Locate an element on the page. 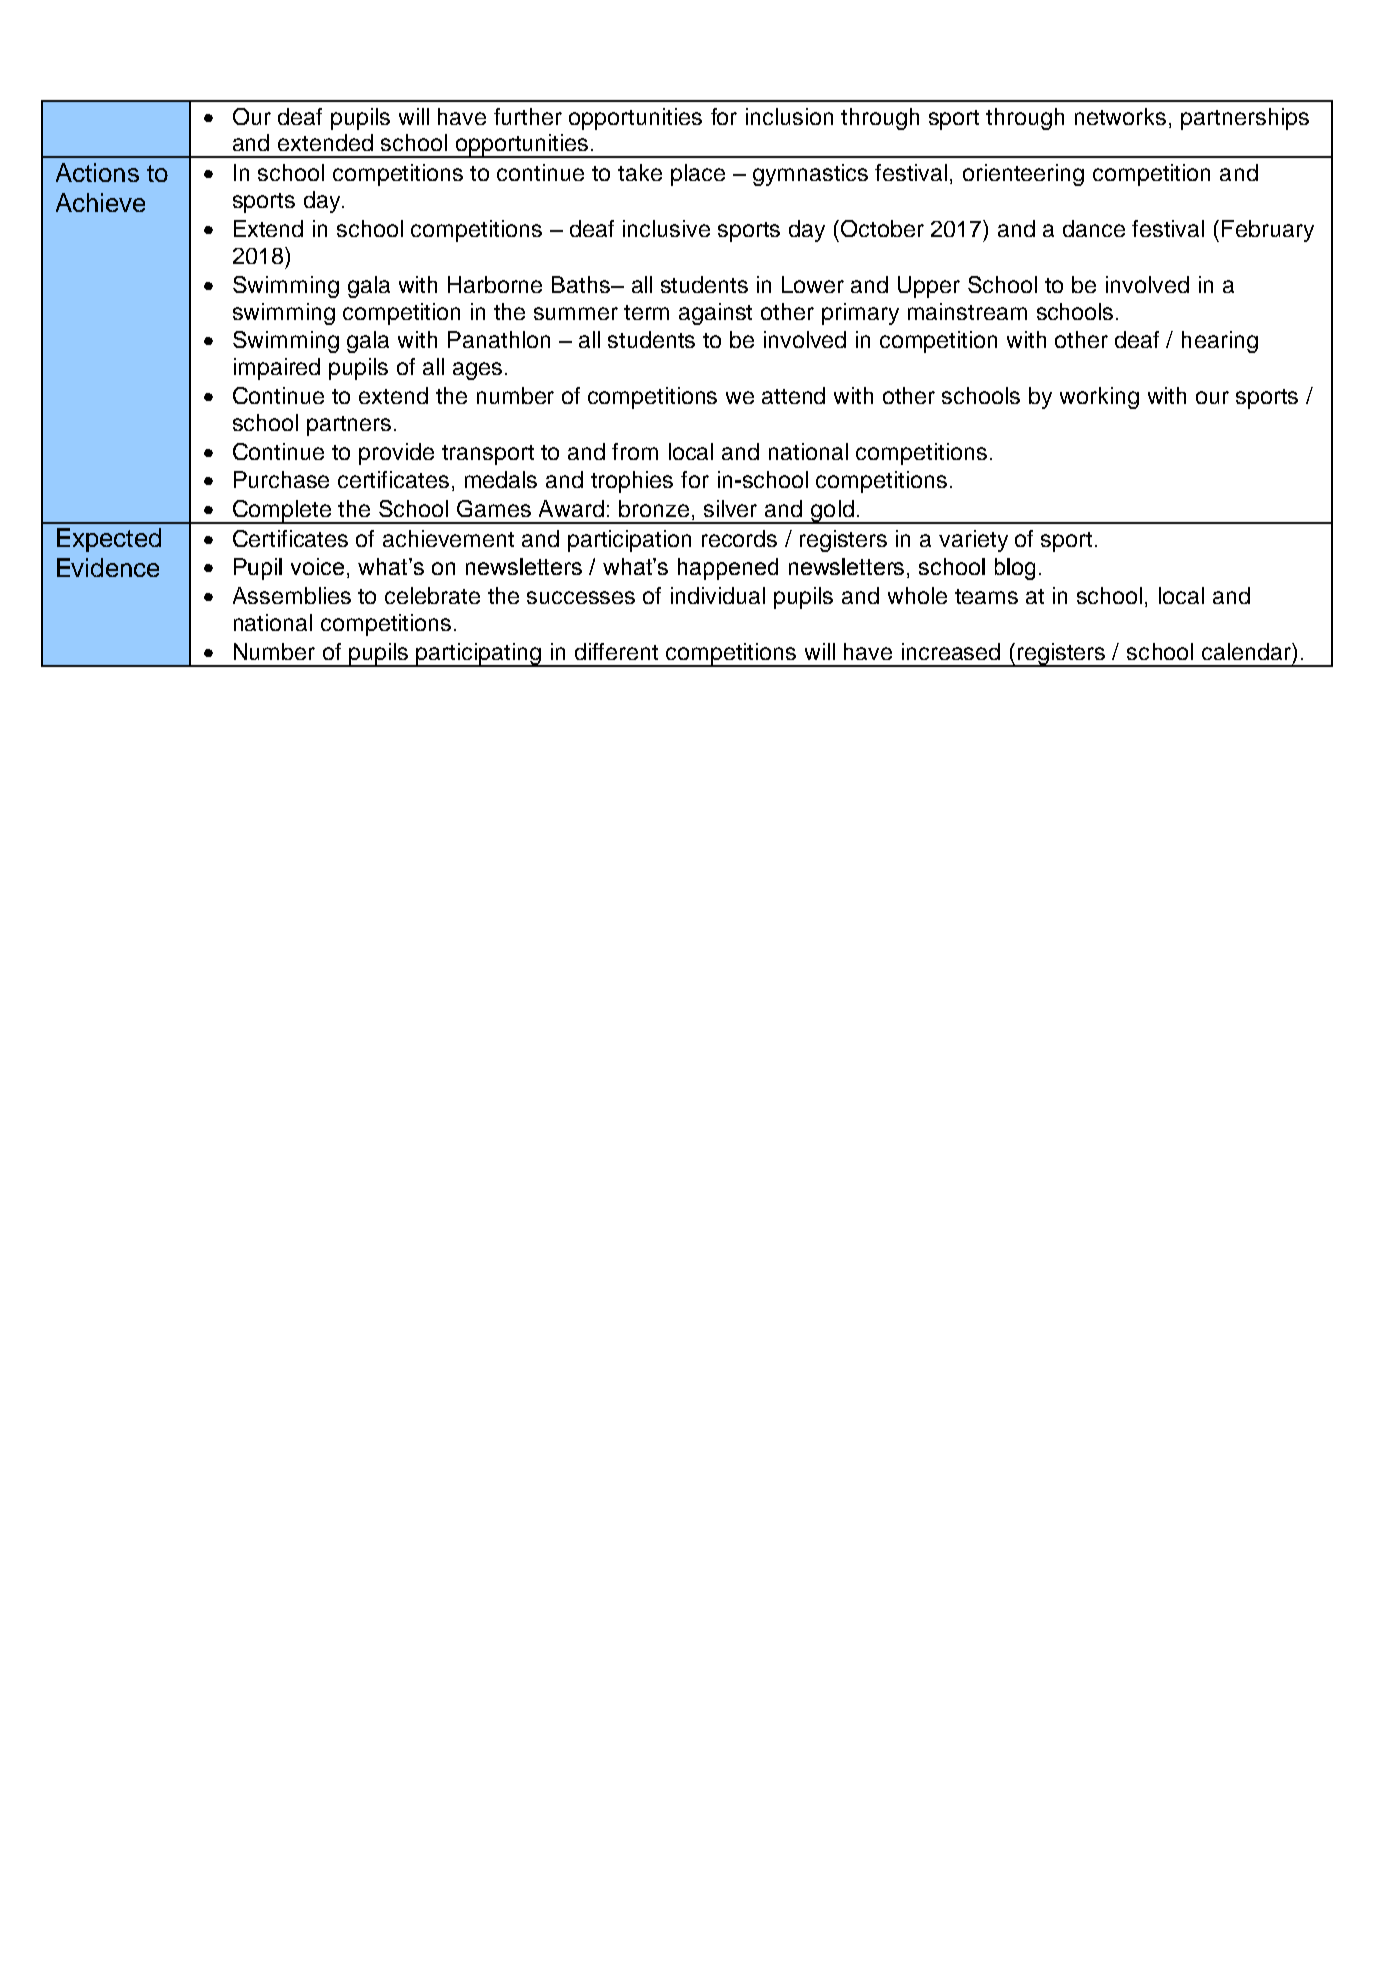 Image resolution: width=1399 pixels, height=1979 pixels. networks is located at coordinates (1120, 116).
